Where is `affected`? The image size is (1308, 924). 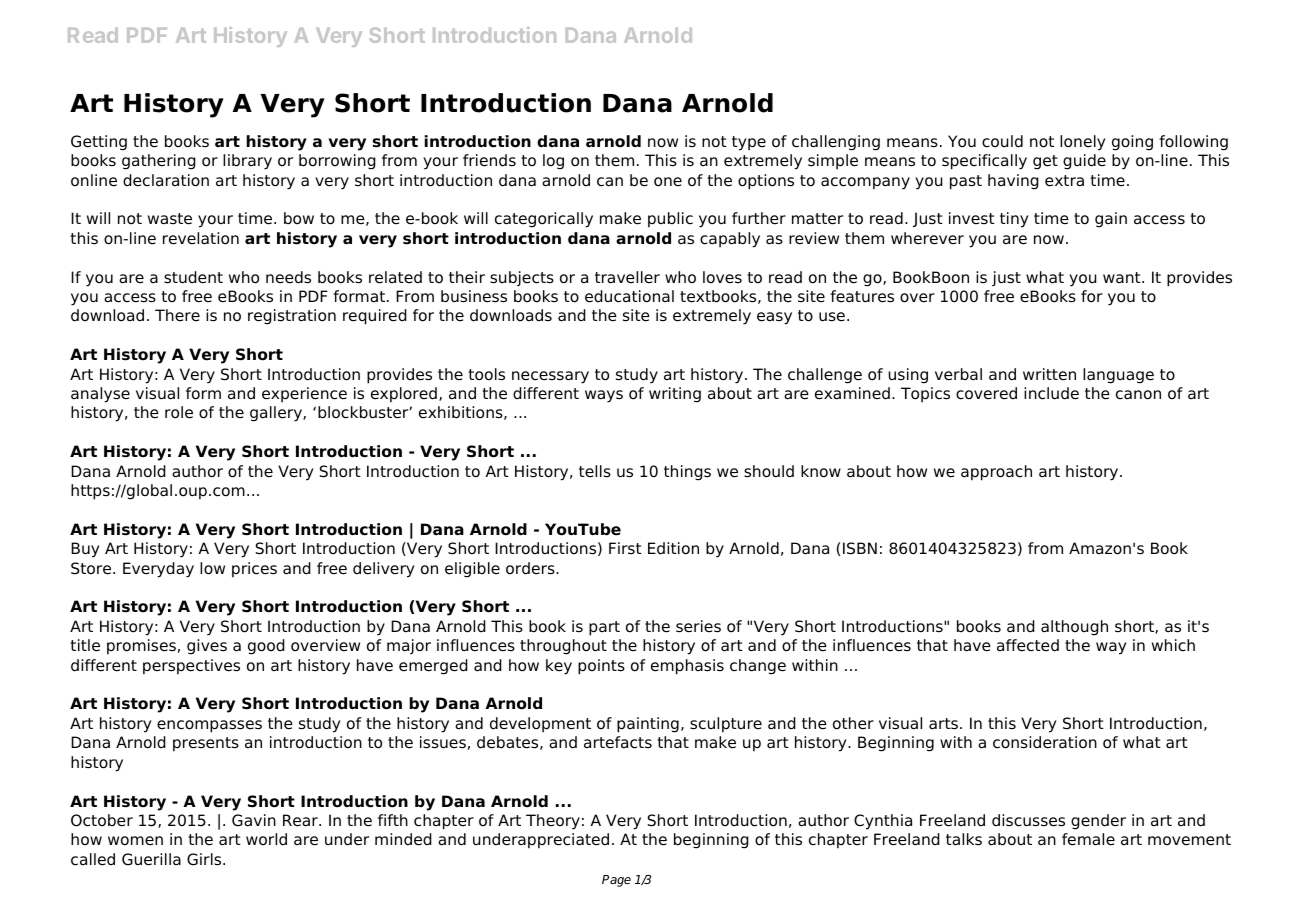 affected is located at coordinates (1028, 645).
